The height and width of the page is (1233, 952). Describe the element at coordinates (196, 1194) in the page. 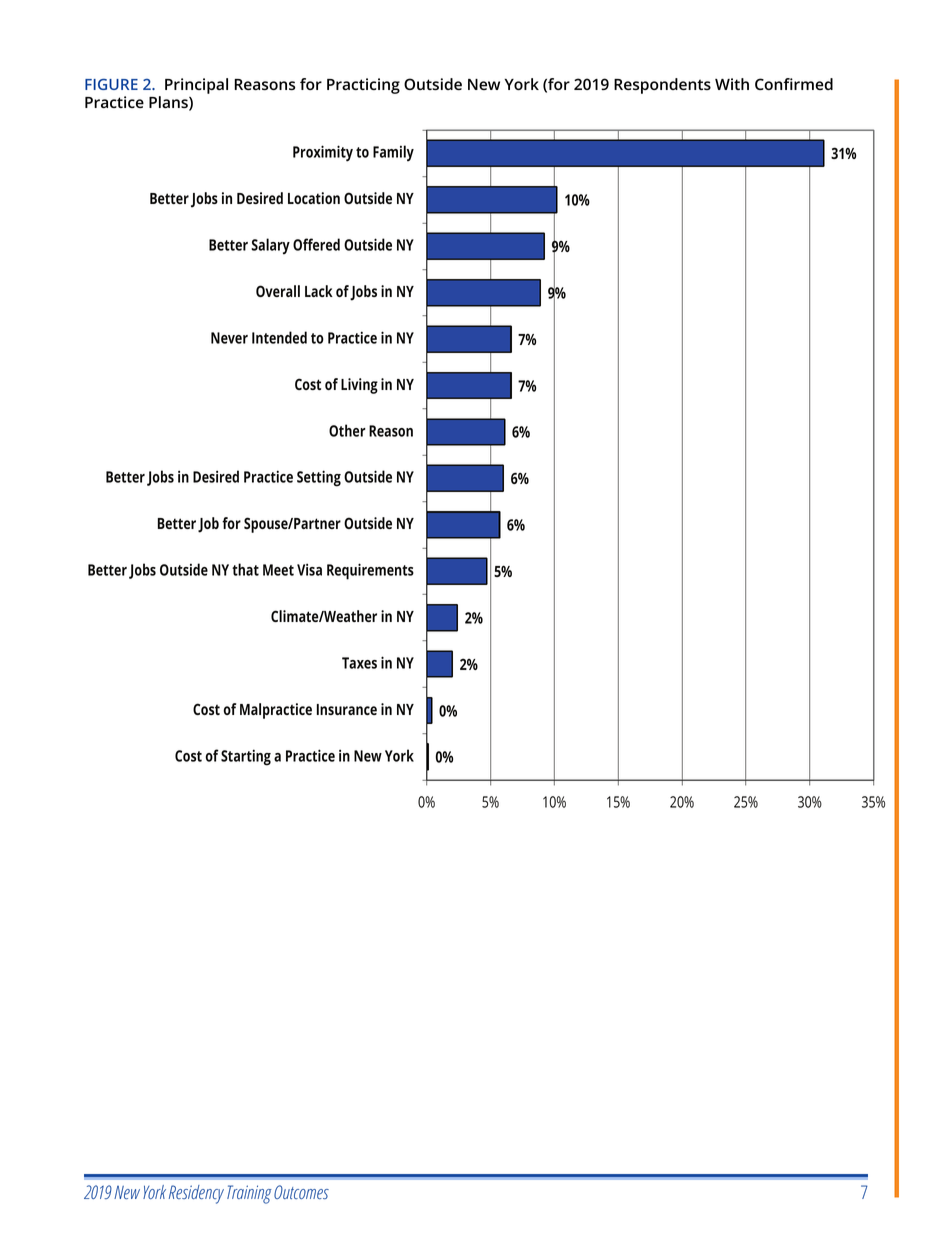

I see `Residency` at that location.
